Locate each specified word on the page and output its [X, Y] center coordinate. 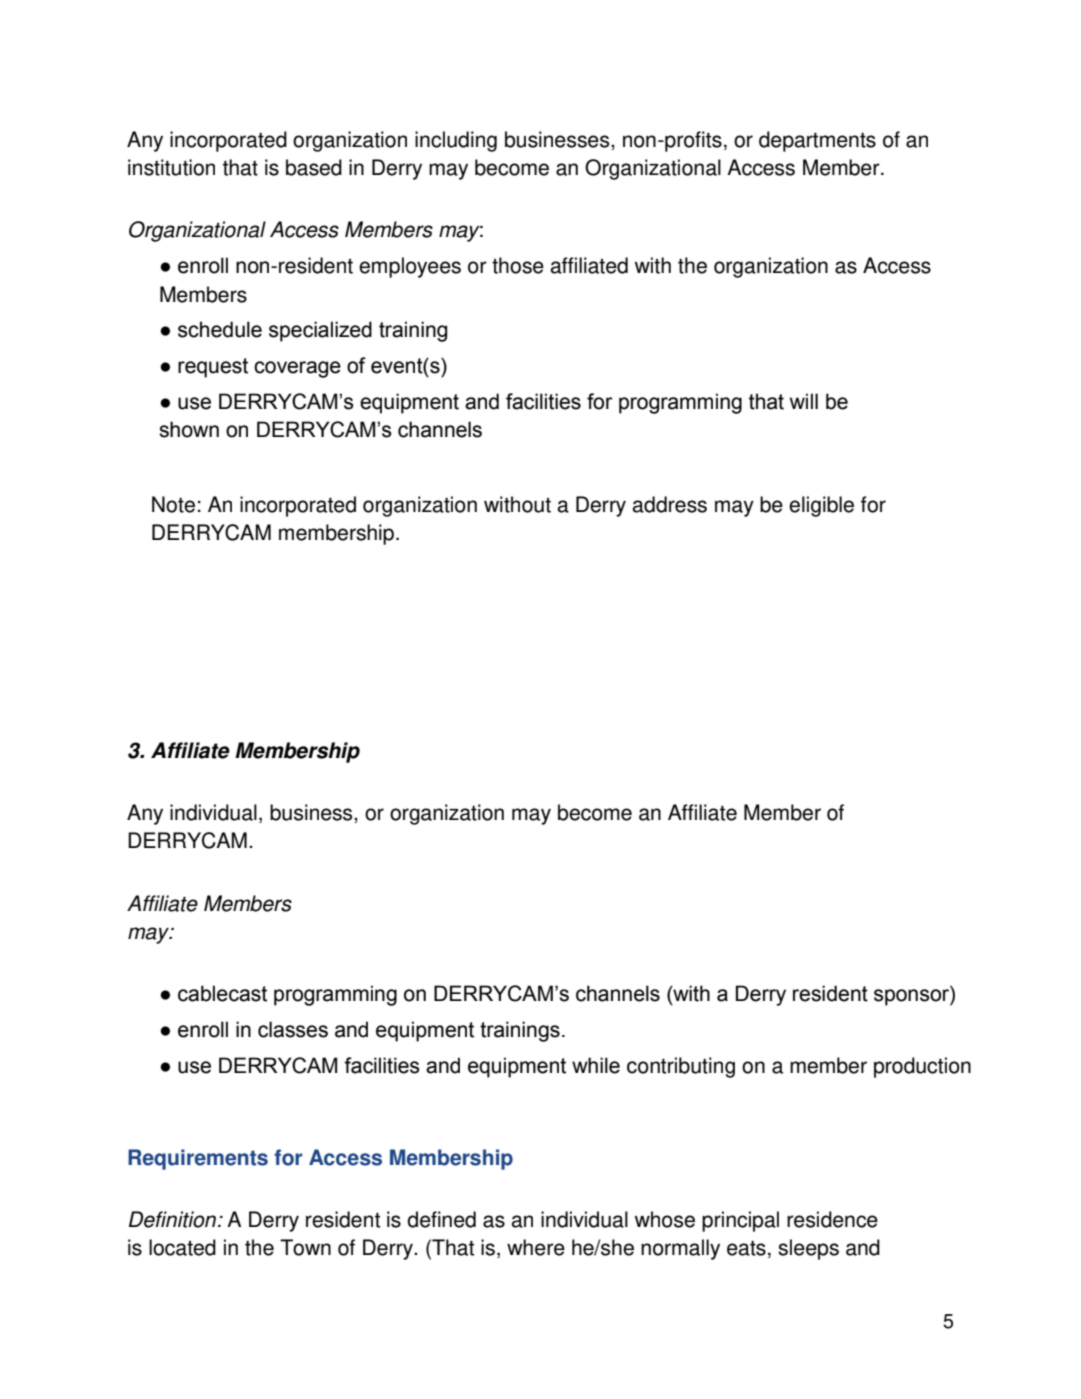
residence [832, 1219]
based [314, 167]
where [536, 1247]
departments [817, 141]
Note [173, 504]
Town [305, 1247]
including [456, 141]
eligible [821, 506]
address [669, 504]
